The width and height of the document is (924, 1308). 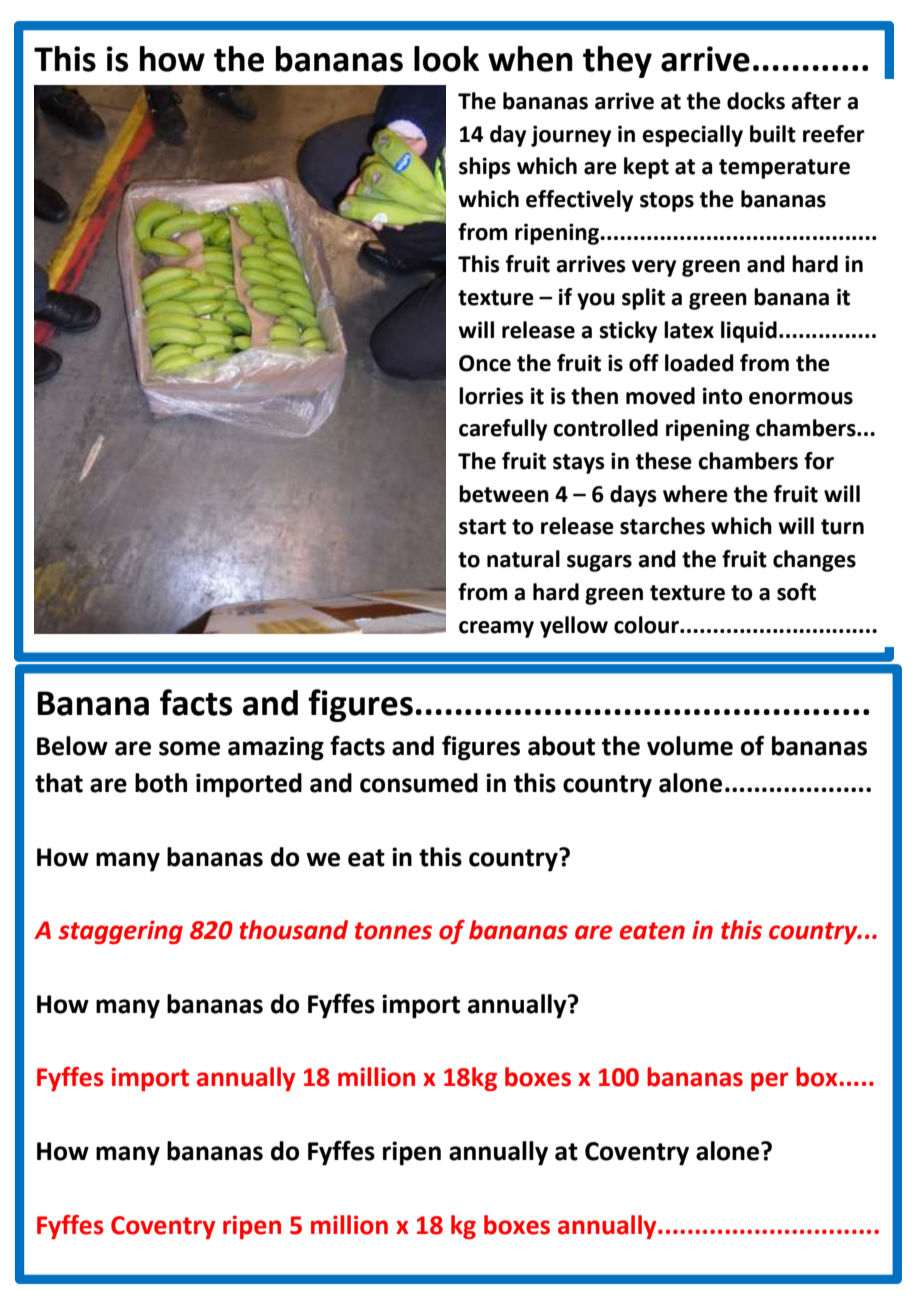 I want to click on docks, so click(x=756, y=101).
